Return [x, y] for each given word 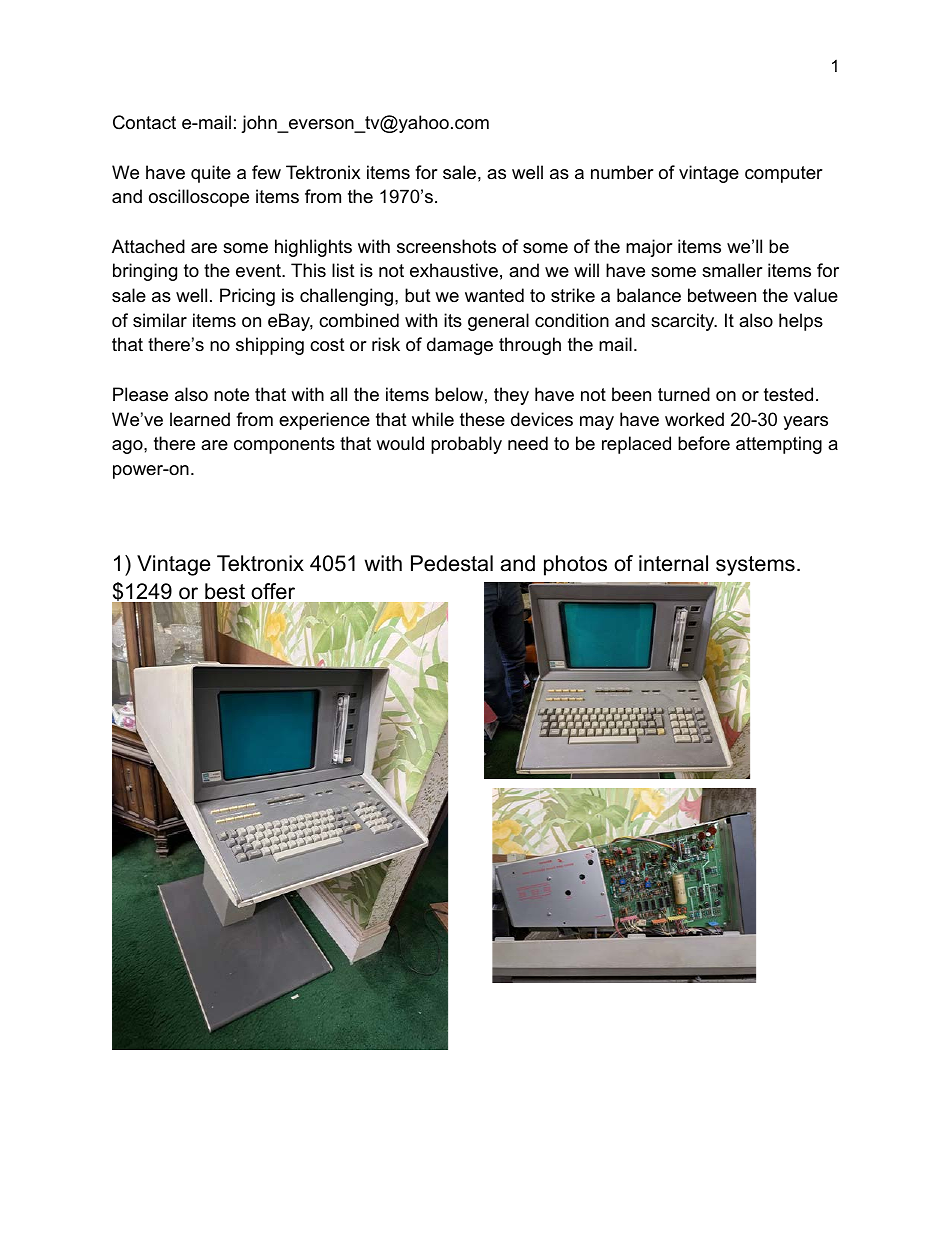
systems [755, 566]
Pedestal [452, 563]
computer [784, 174]
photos [575, 565]
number [622, 172]
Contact [144, 122]
